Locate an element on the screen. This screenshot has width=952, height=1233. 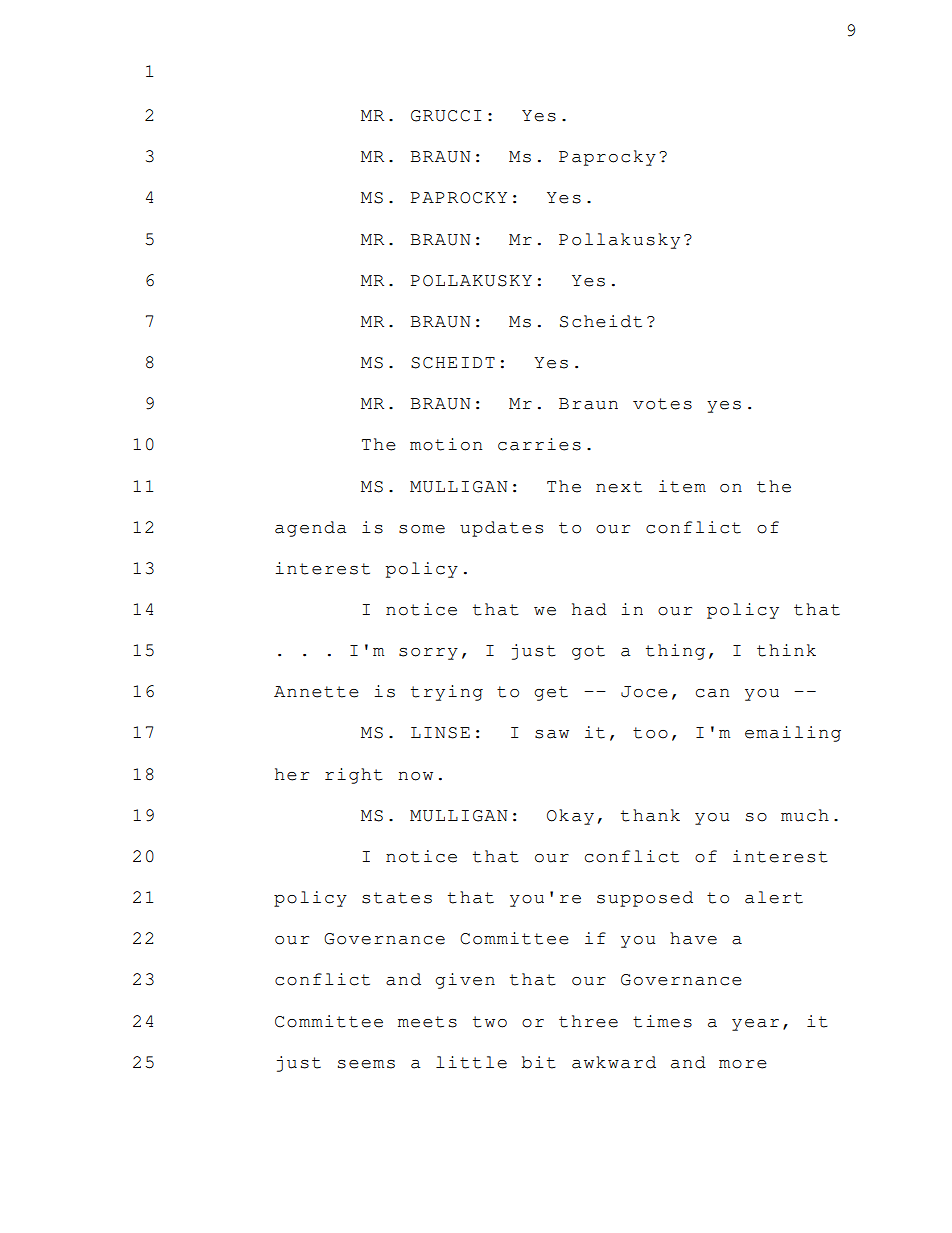
think is located at coordinates (786, 650).
